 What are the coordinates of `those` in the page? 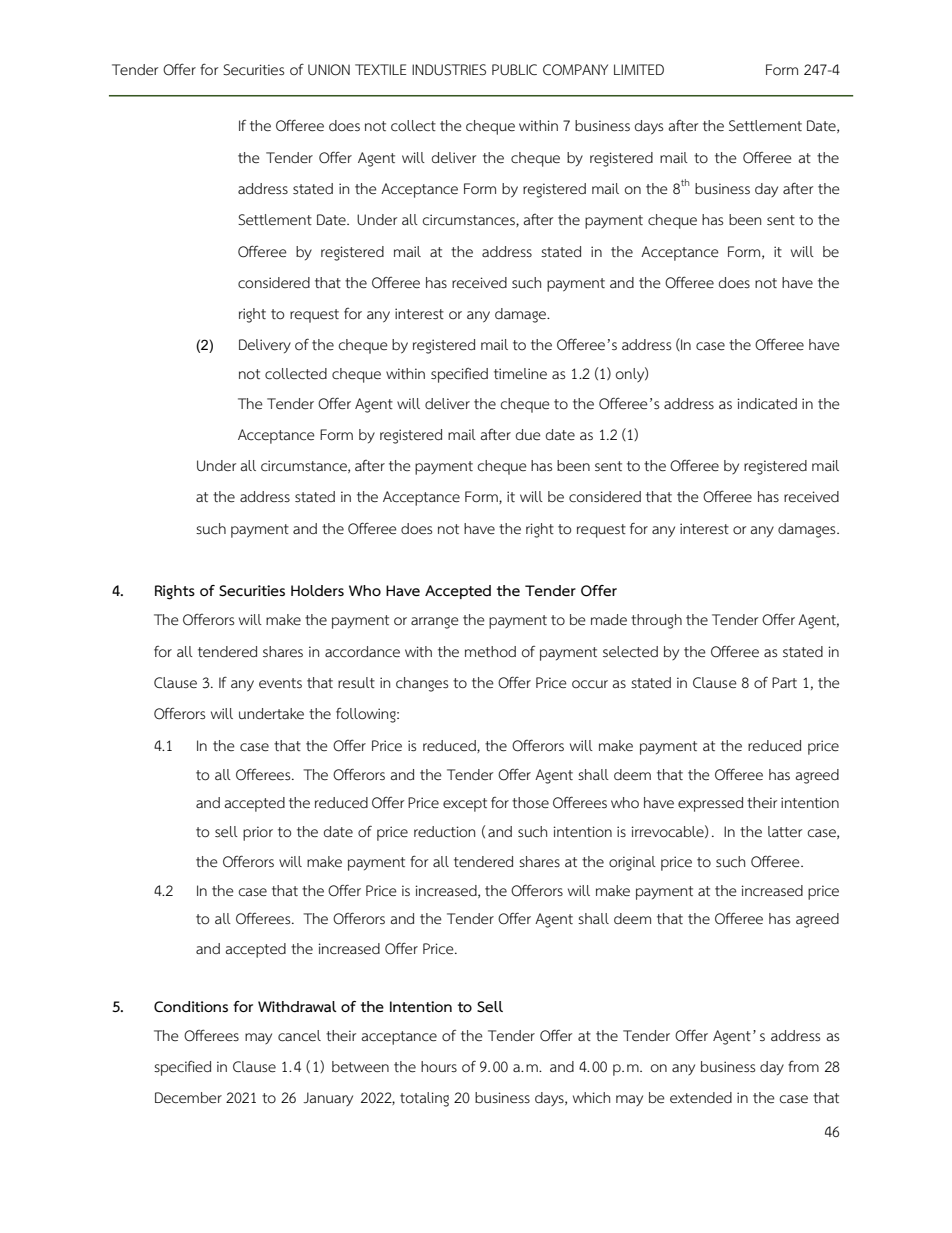 It's located at (530, 803).
